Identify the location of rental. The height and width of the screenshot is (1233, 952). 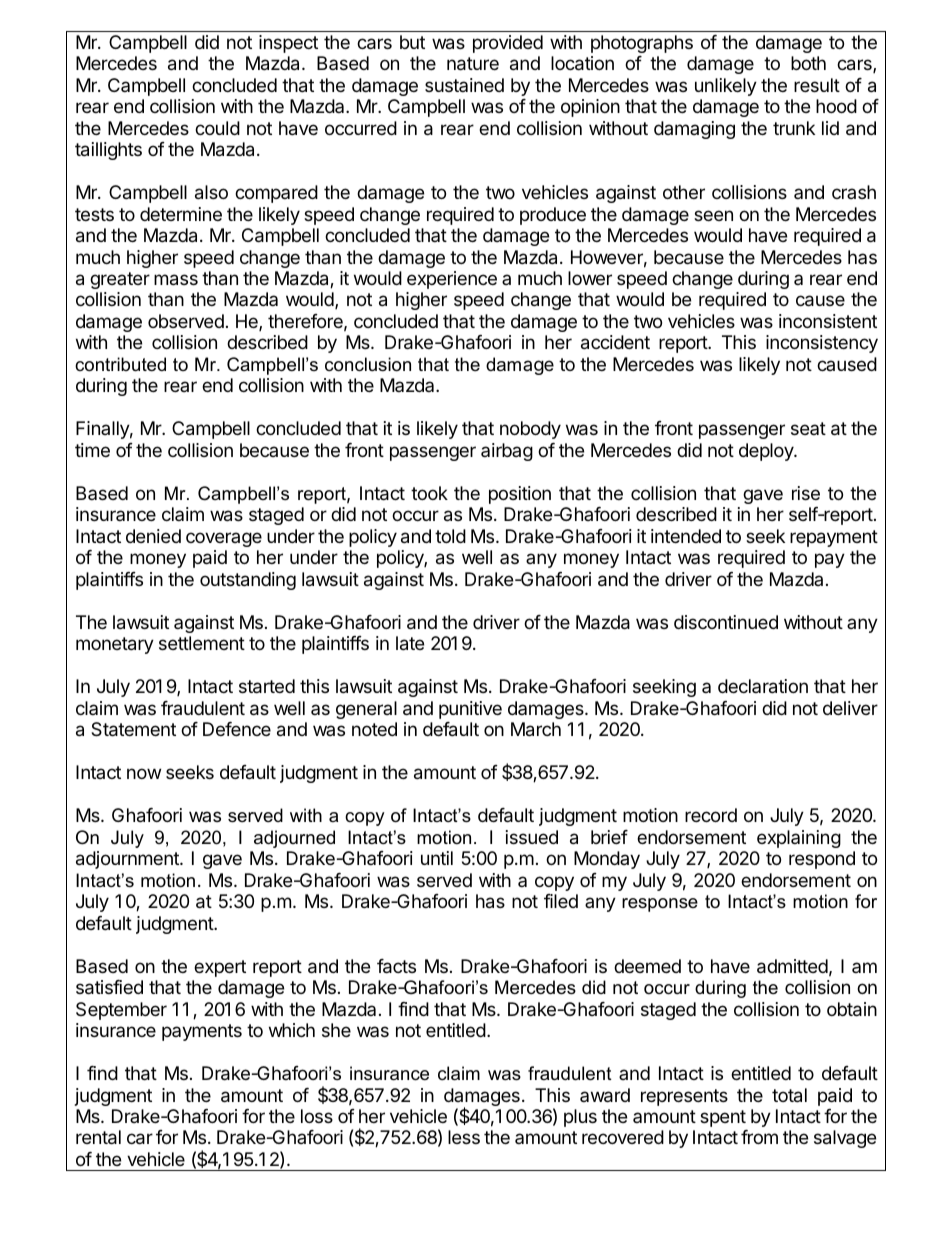
(98, 1137).
